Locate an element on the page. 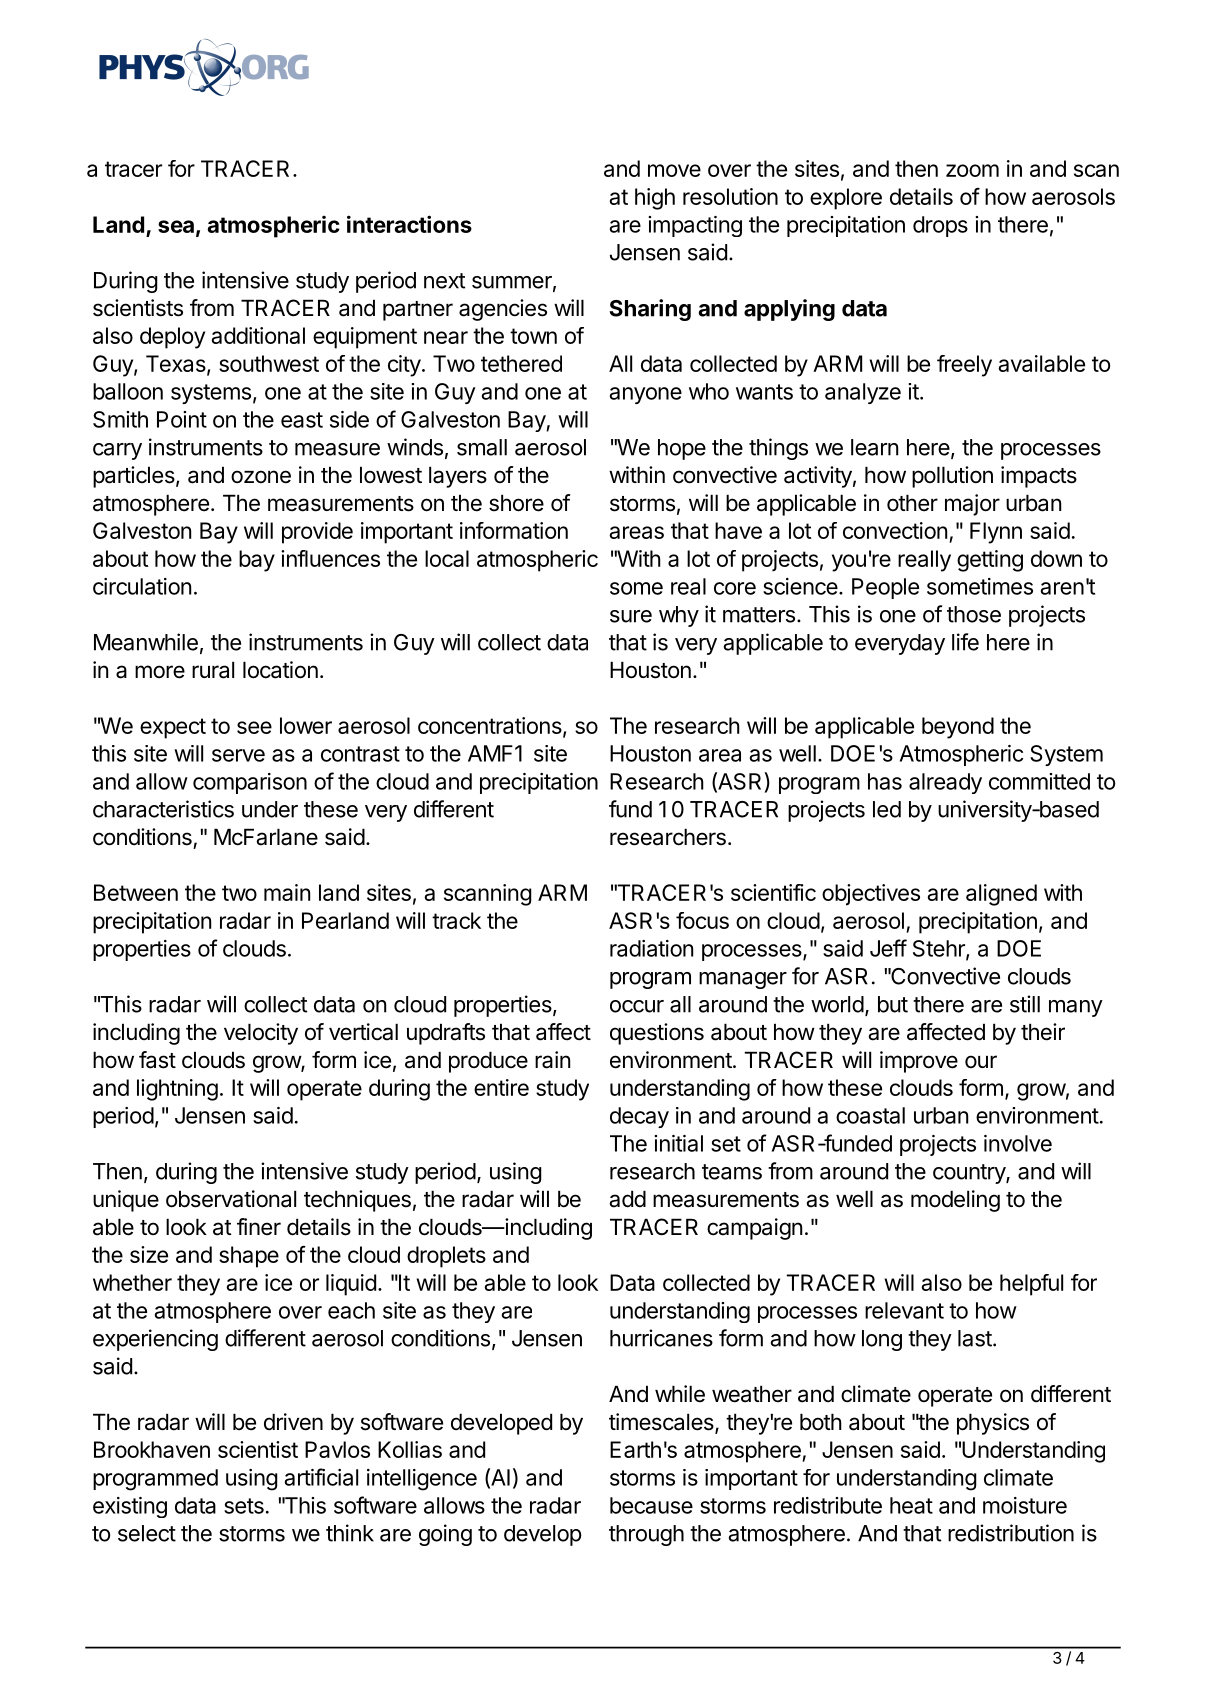 The width and height of the image is (1206, 1705). high is located at coordinates (655, 199).
